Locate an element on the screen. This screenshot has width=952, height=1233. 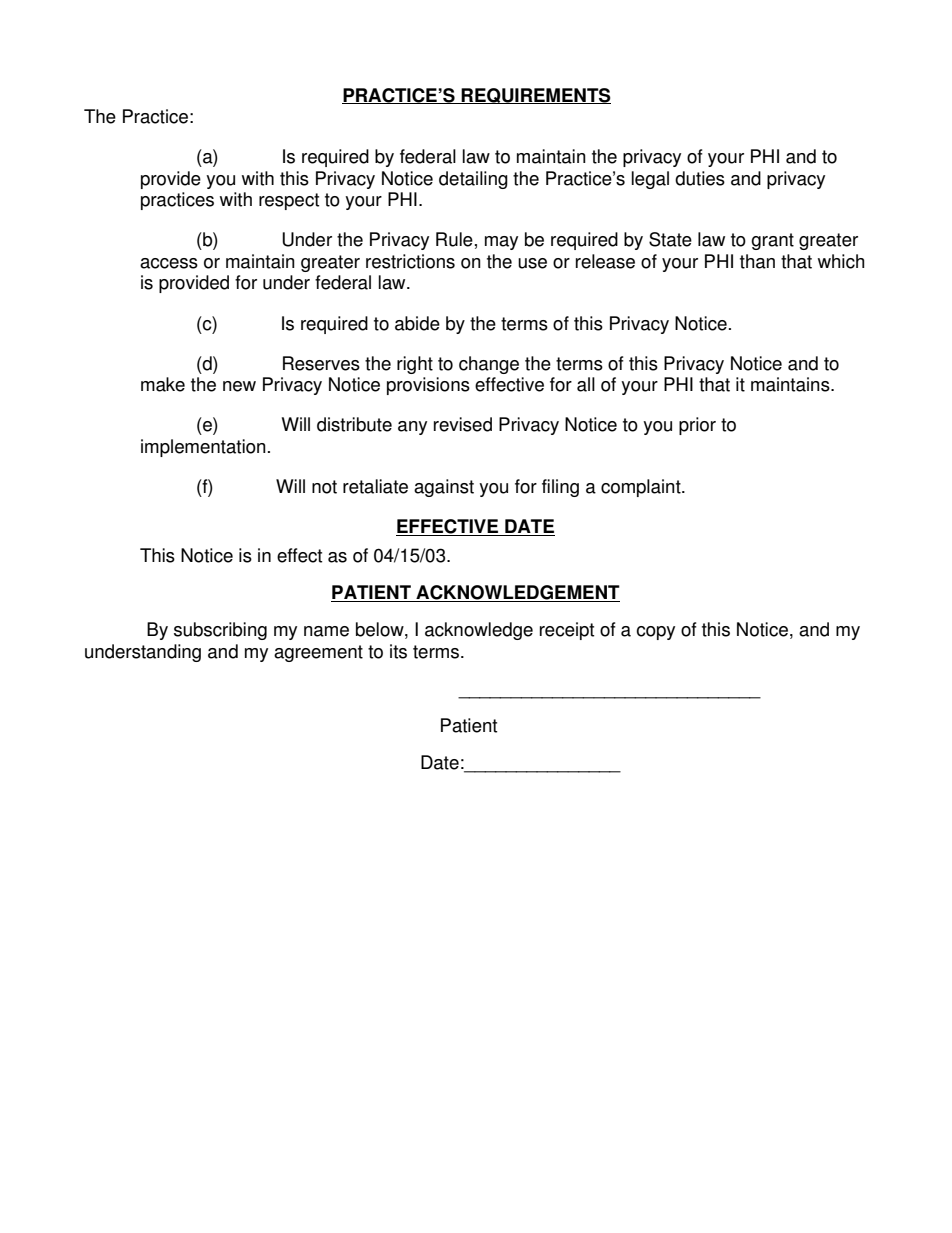
subscribing is located at coordinates (220, 631).
